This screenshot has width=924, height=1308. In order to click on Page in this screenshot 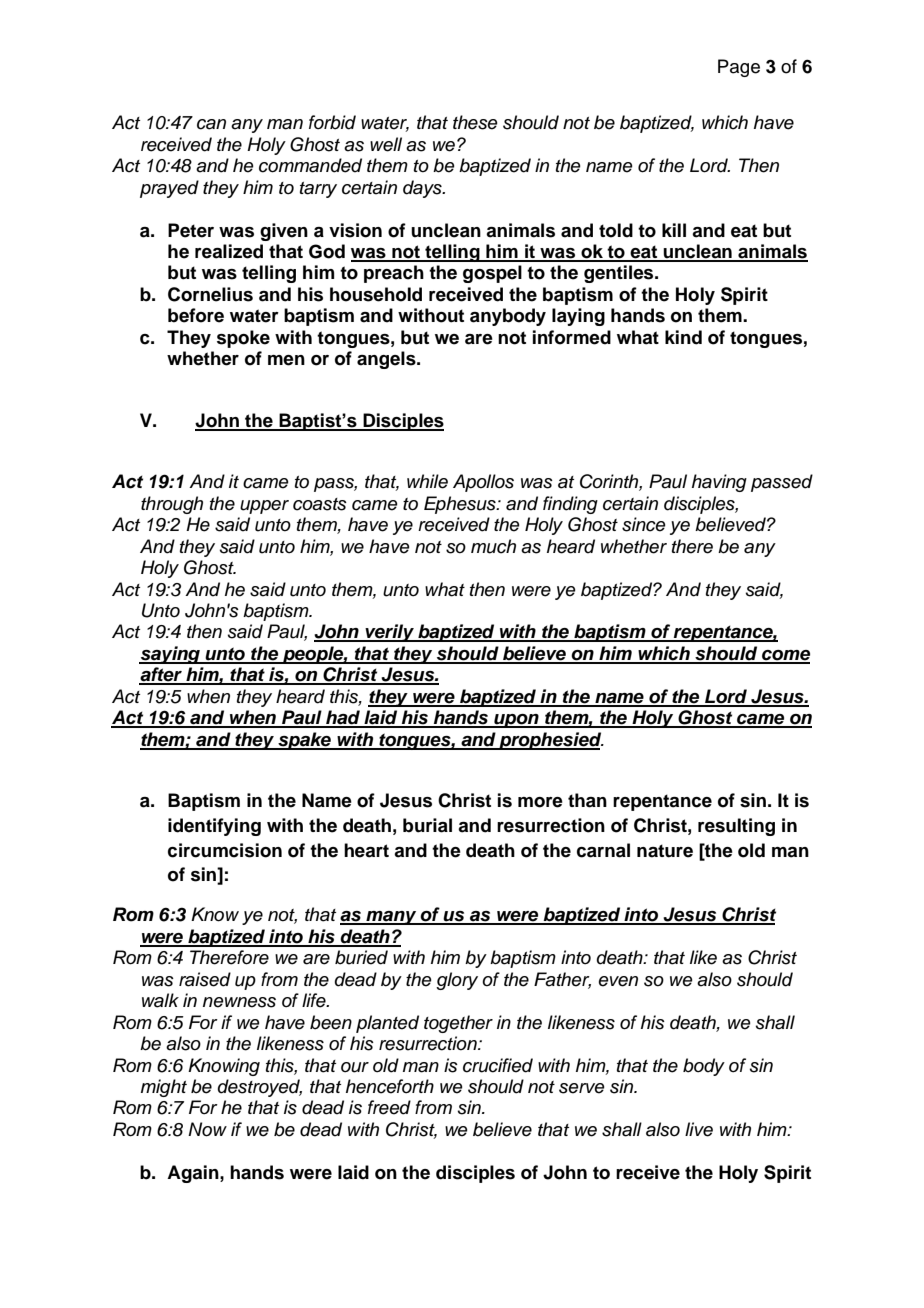, I will do `click(739, 68)`.
